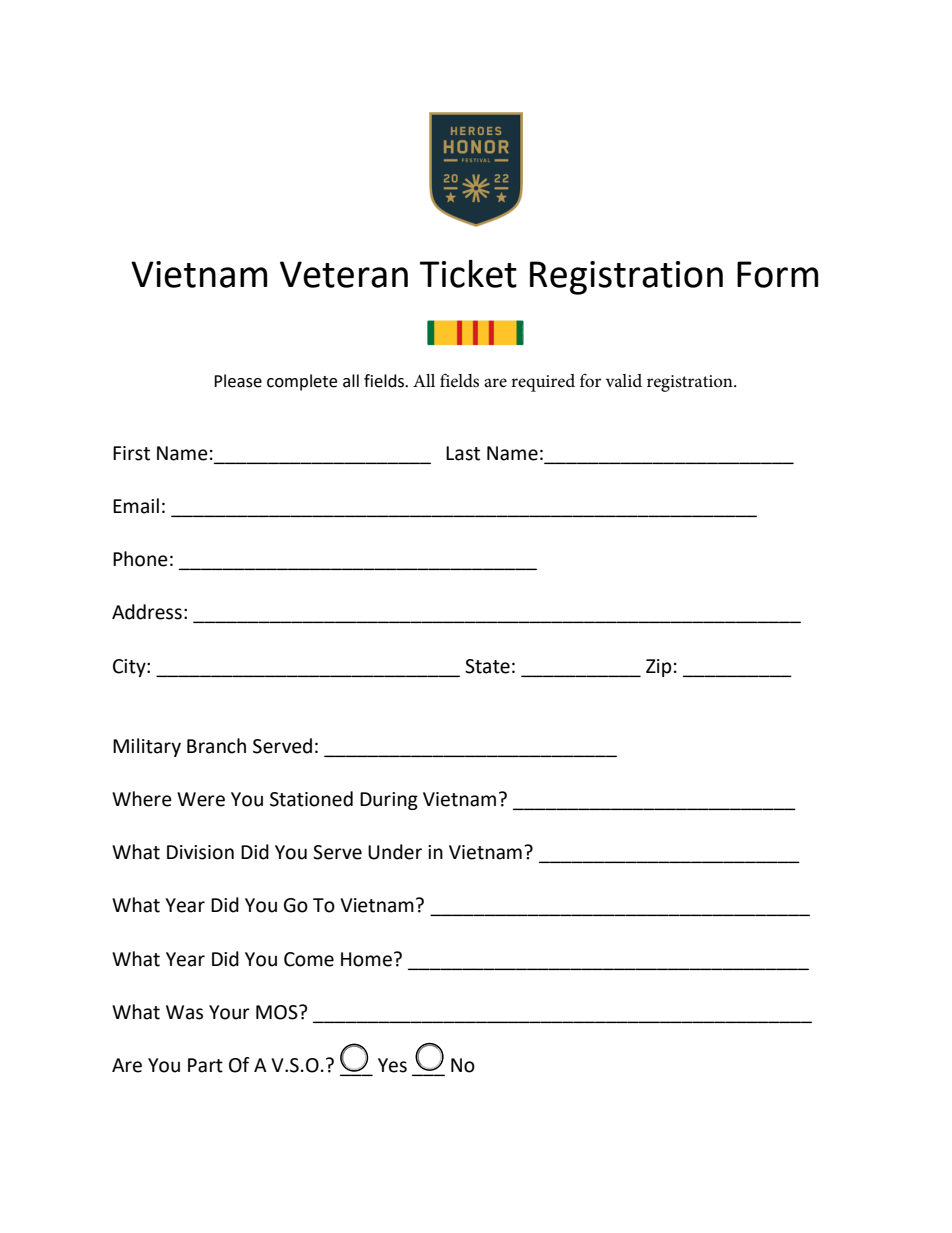 This screenshot has width=952, height=1233. What do you see at coordinates (389, 801) in the screenshot?
I see `During` at bounding box center [389, 801].
